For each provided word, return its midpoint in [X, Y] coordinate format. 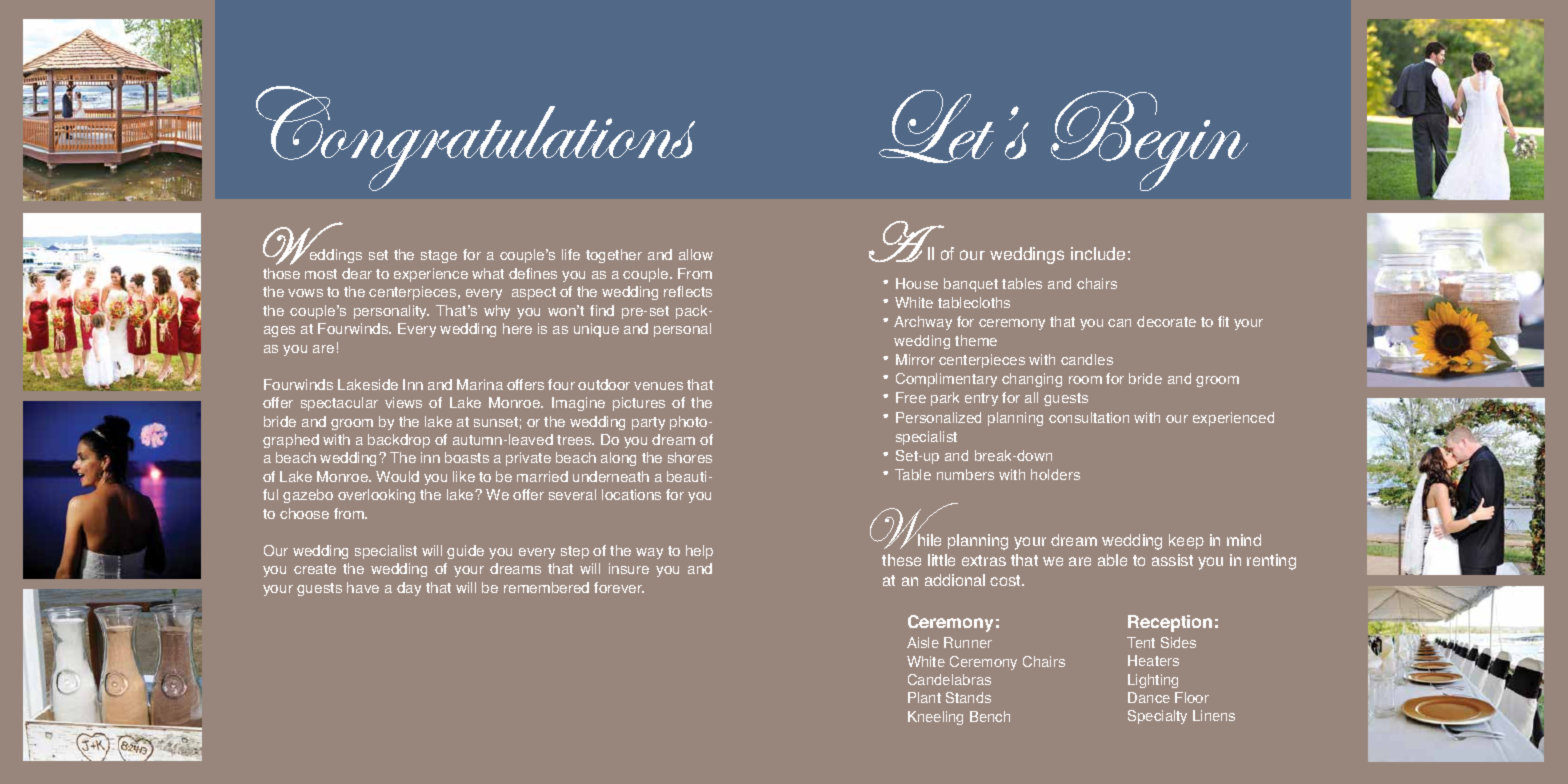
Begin [1149, 141]
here [517, 328]
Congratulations [475, 138]
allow [696, 254]
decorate [1166, 321]
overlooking [376, 496]
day [409, 589]
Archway [923, 323]
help [699, 552]
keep [1186, 541]
